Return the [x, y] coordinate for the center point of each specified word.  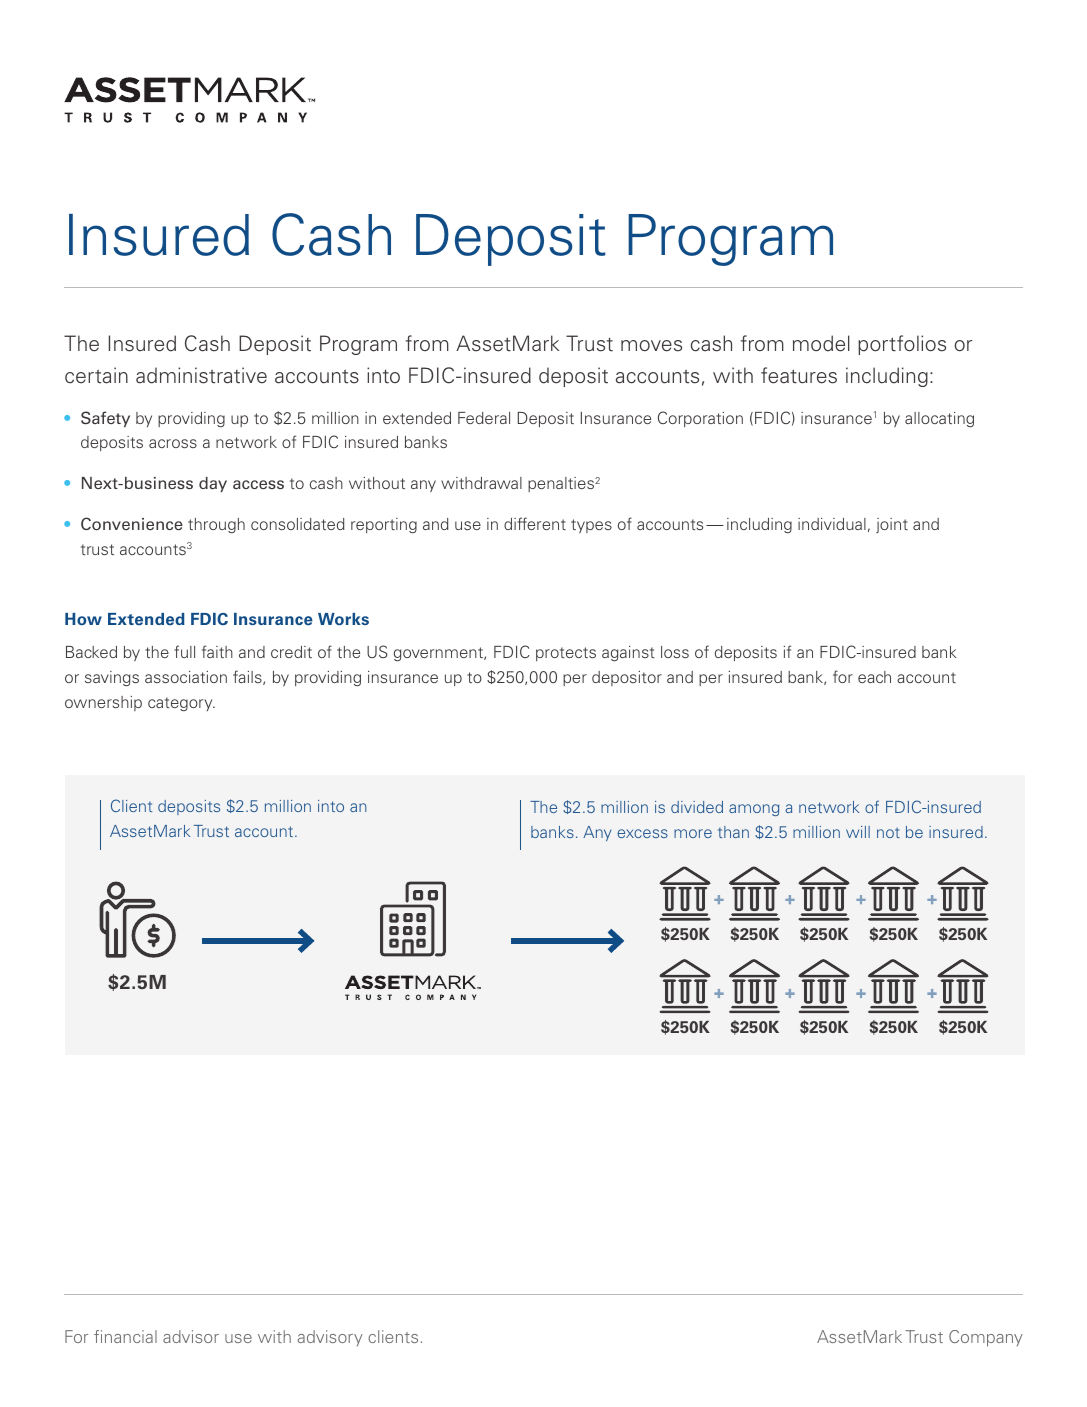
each [874, 677]
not [888, 832]
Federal [484, 418]
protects [566, 654]
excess [642, 833]
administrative [201, 375]
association [186, 677]
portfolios [902, 345]
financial [125, 1336]
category [181, 704]
